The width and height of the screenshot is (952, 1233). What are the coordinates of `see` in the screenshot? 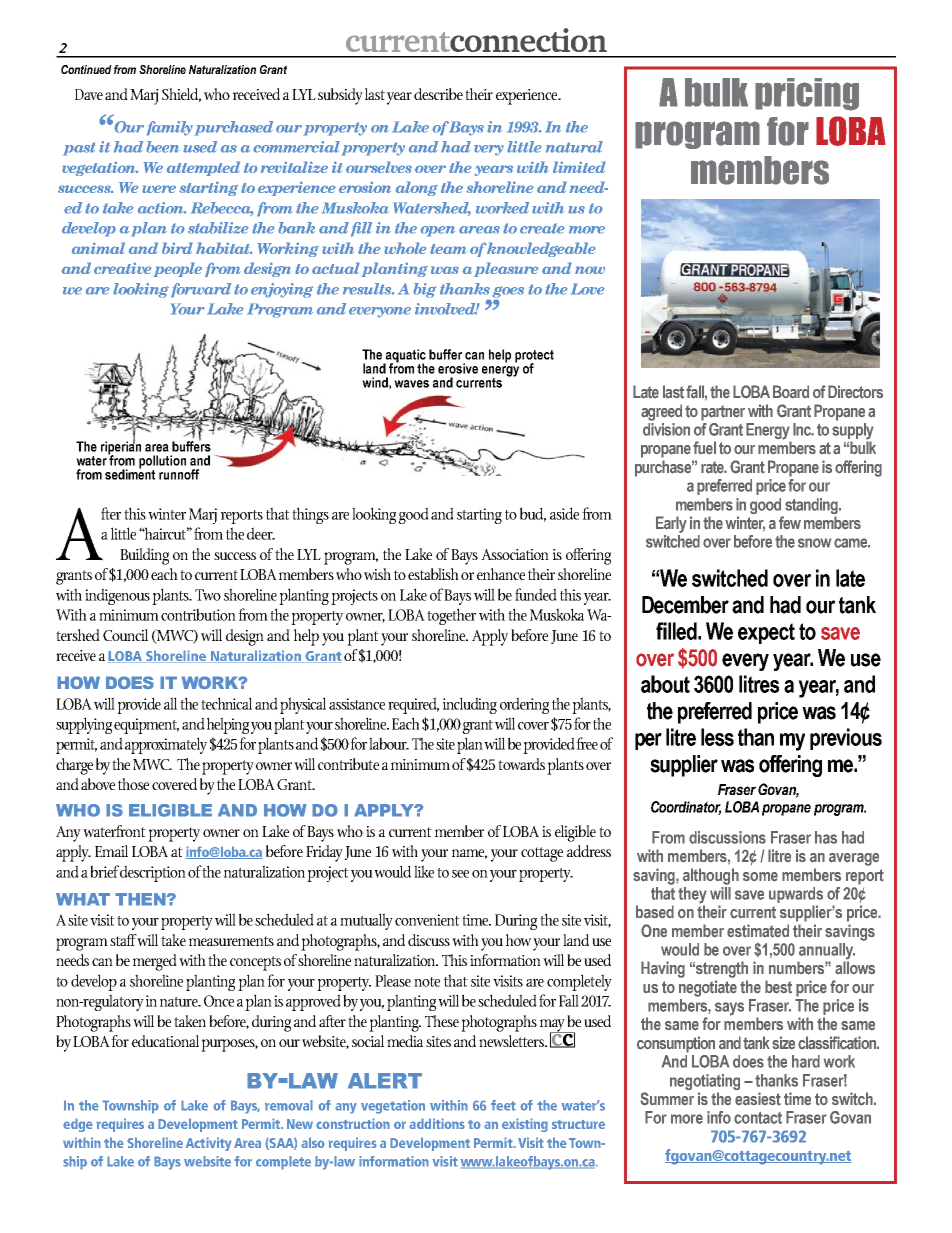 It's located at (460, 874).
